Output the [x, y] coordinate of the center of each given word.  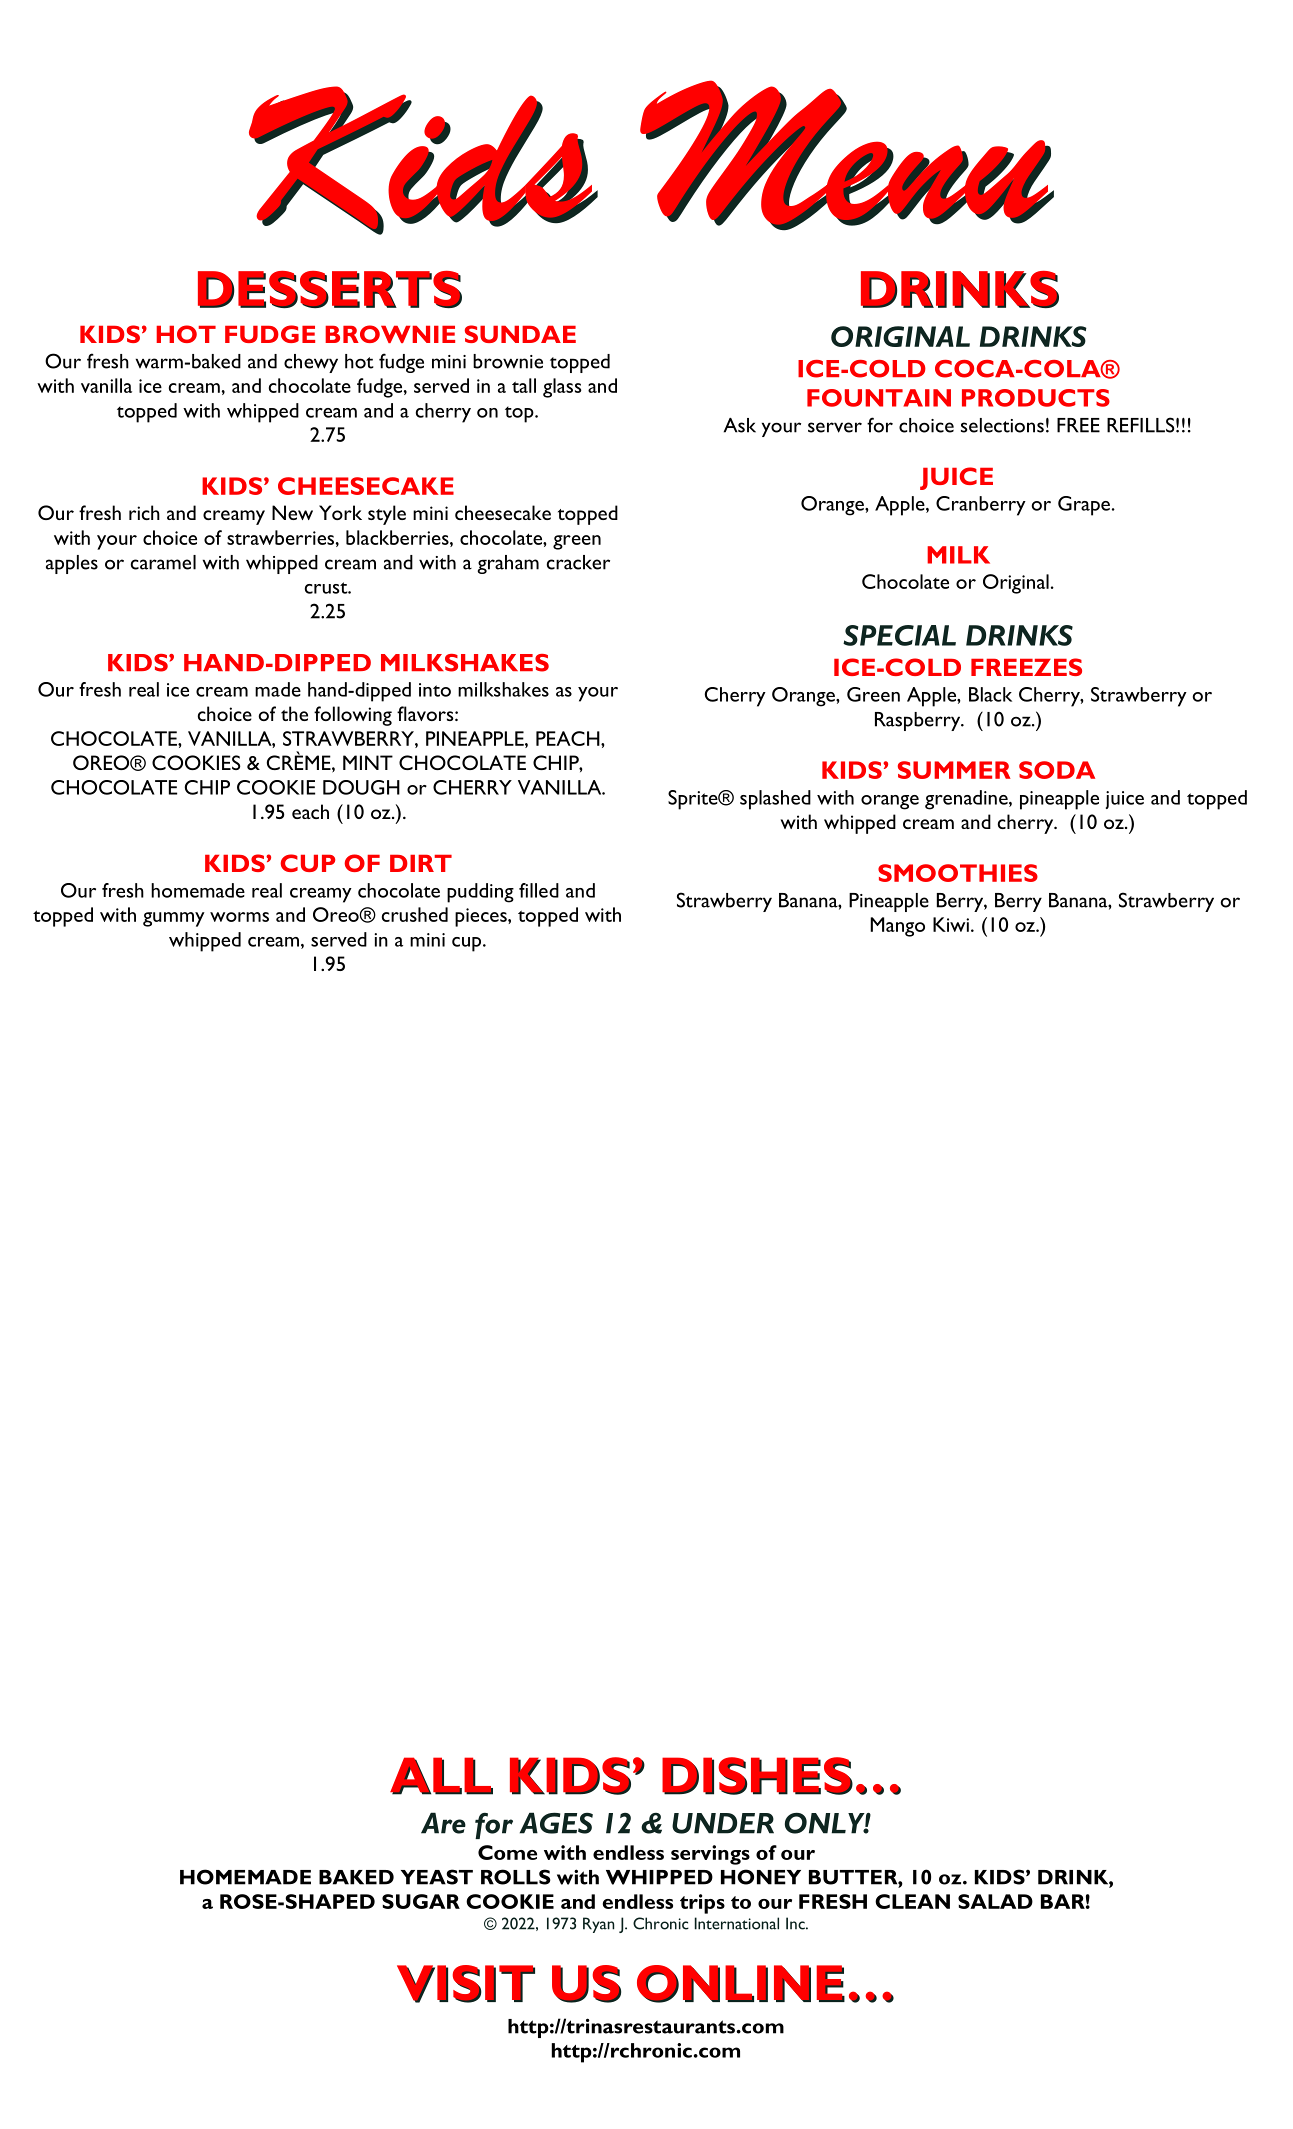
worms [239, 917]
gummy [174, 919]
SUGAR [421, 1901]
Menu [845, 153]
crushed [415, 914]
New [292, 512]
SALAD [995, 1901]
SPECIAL [899, 635]
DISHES [757, 1776]
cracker [578, 562]
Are [443, 1823]
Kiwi [951, 924]
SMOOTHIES [958, 873]
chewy [311, 363]
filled [539, 890]
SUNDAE [520, 334]
